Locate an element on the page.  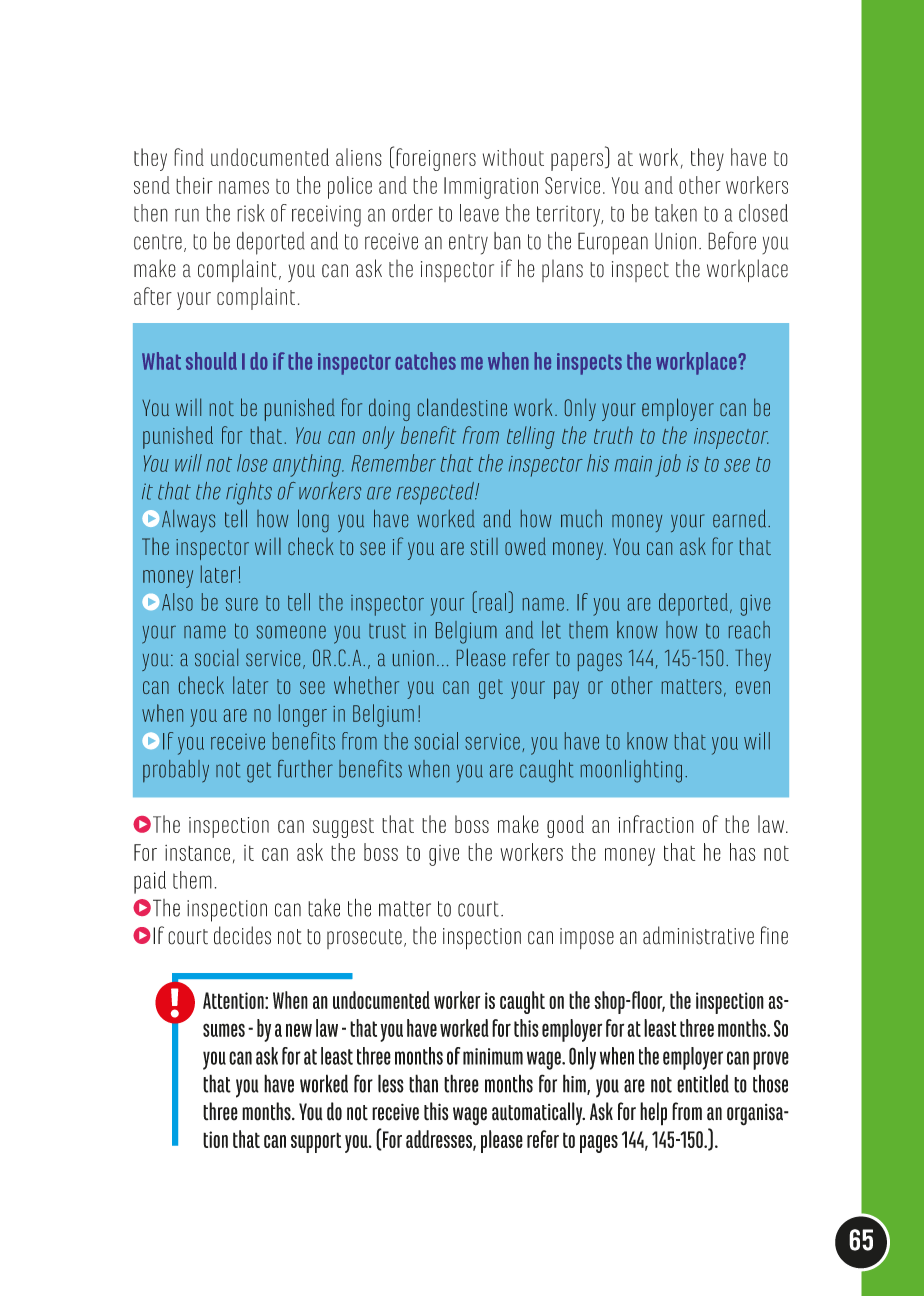
their is located at coordinates (194, 185).
